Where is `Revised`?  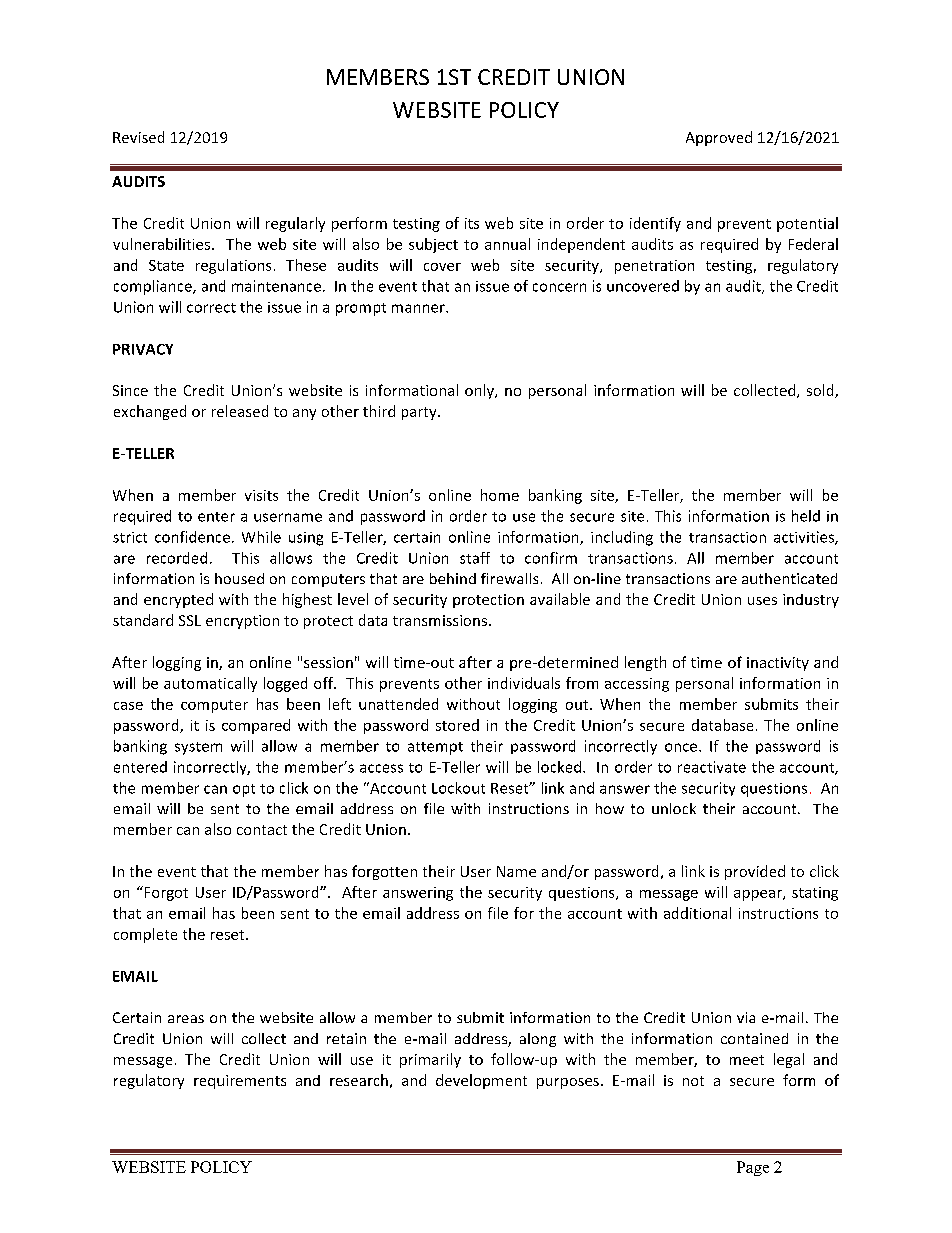 Revised is located at coordinates (138, 137).
